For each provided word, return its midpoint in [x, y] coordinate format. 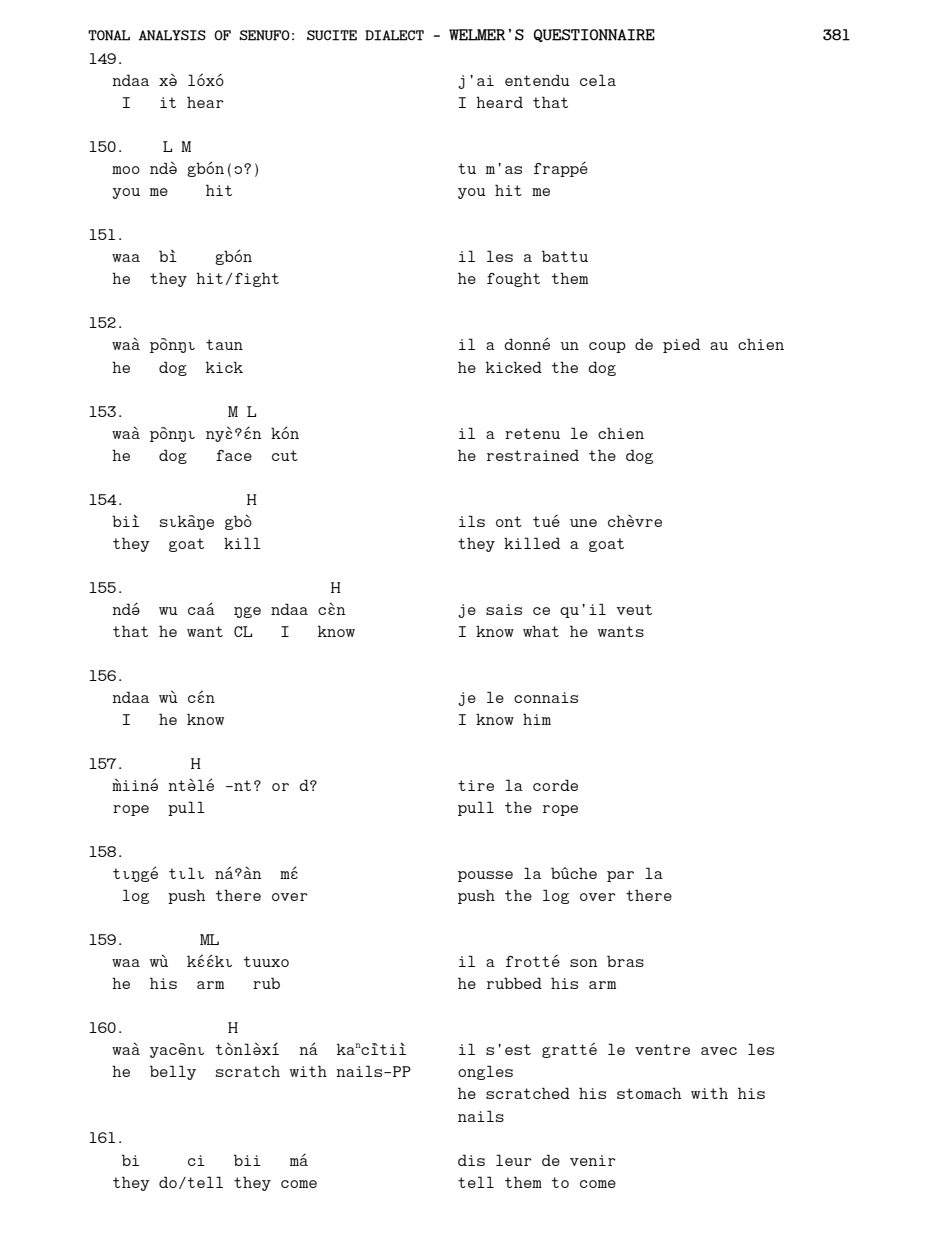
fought [513, 279]
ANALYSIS [172, 35]
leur [514, 1160]
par [620, 876]
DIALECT [394, 35]
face [234, 455]
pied [681, 345]
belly [173, 1072]
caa [201, 610]
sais [504, 609]
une [583, 523]
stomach [649, 1093]
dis [471, 1160]
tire [476, 785]
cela [598, 80]
